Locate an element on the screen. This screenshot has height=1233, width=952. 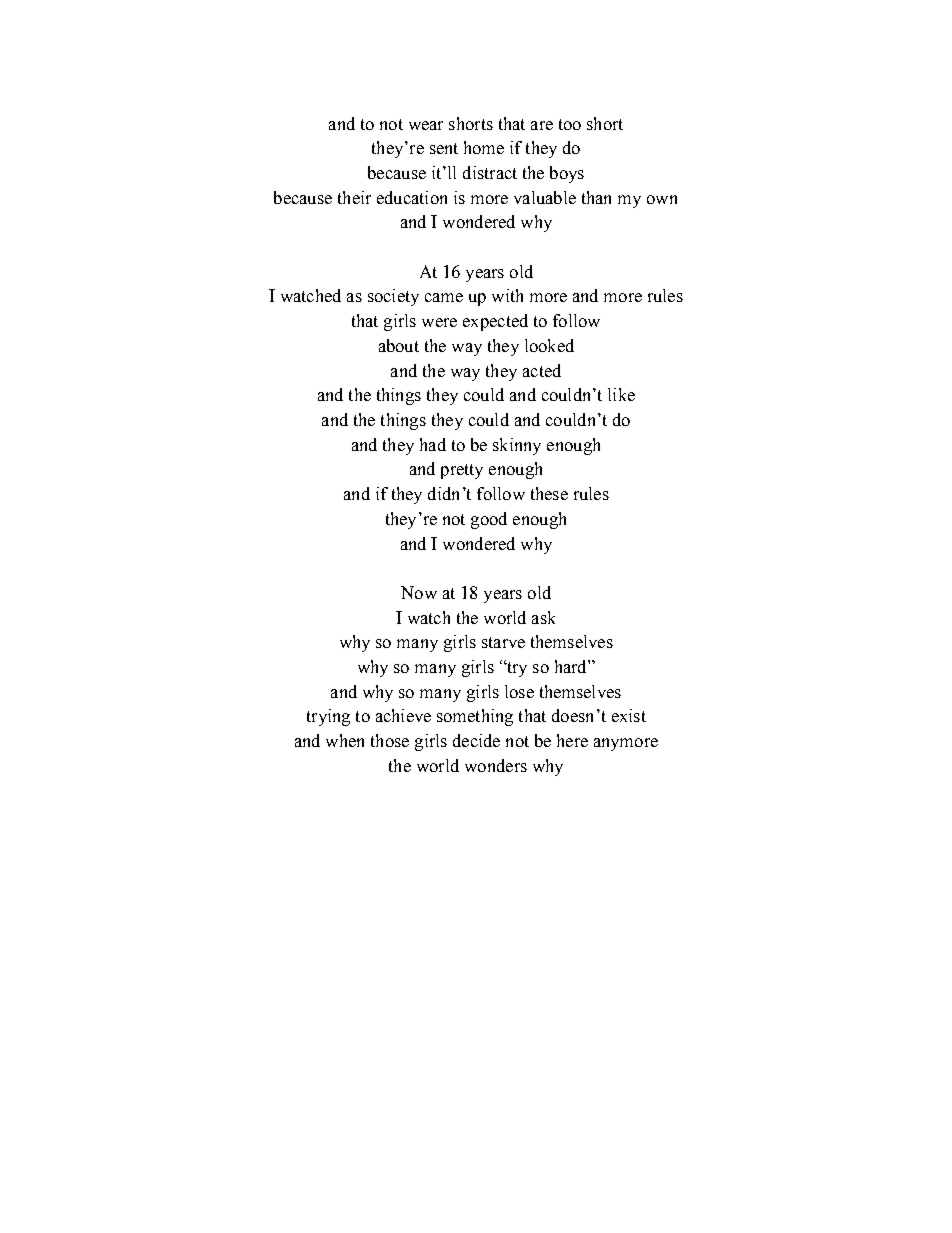
skinny is located at coordinates (517, 446).
